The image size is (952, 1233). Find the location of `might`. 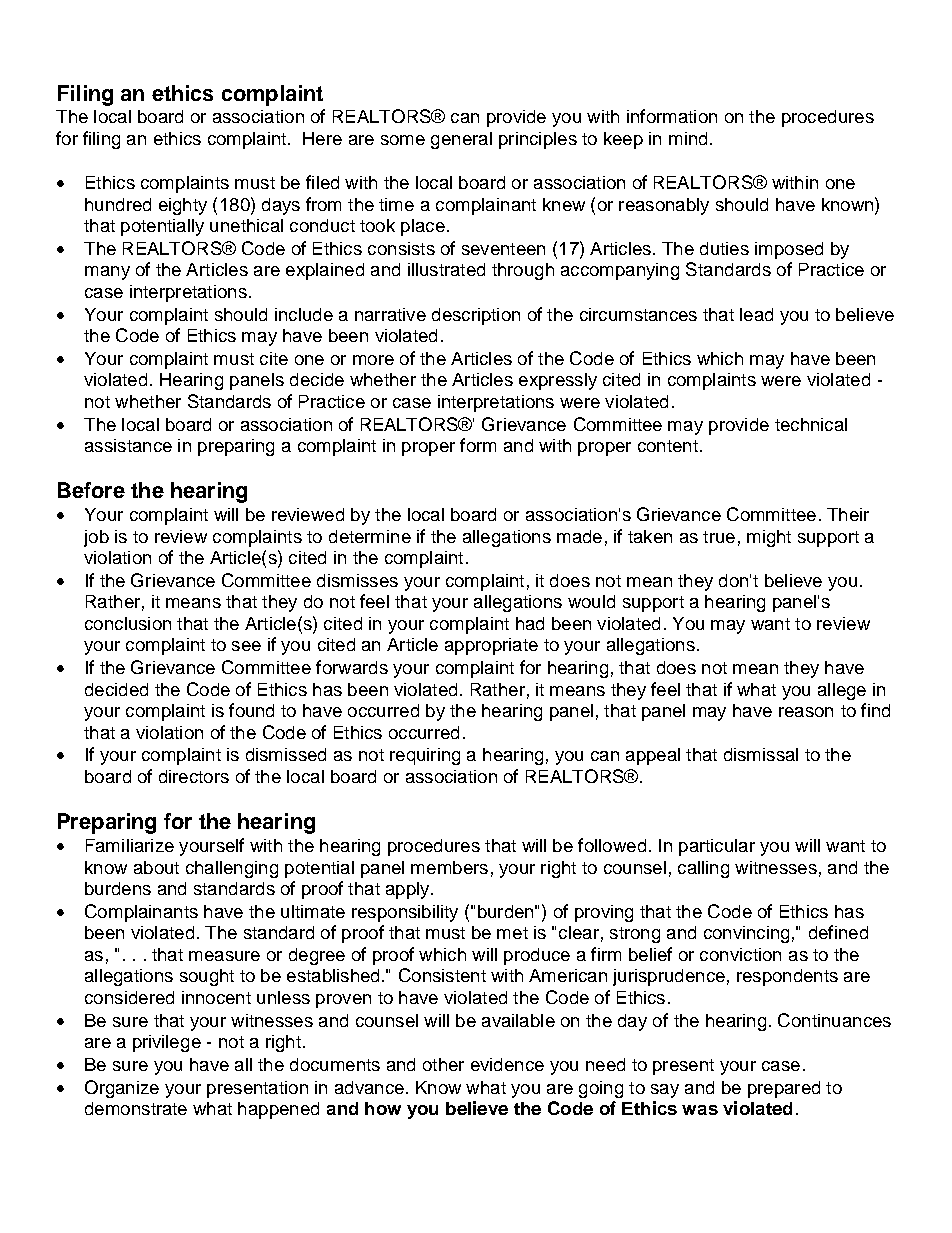

might is located at coordinates (769, 538).
